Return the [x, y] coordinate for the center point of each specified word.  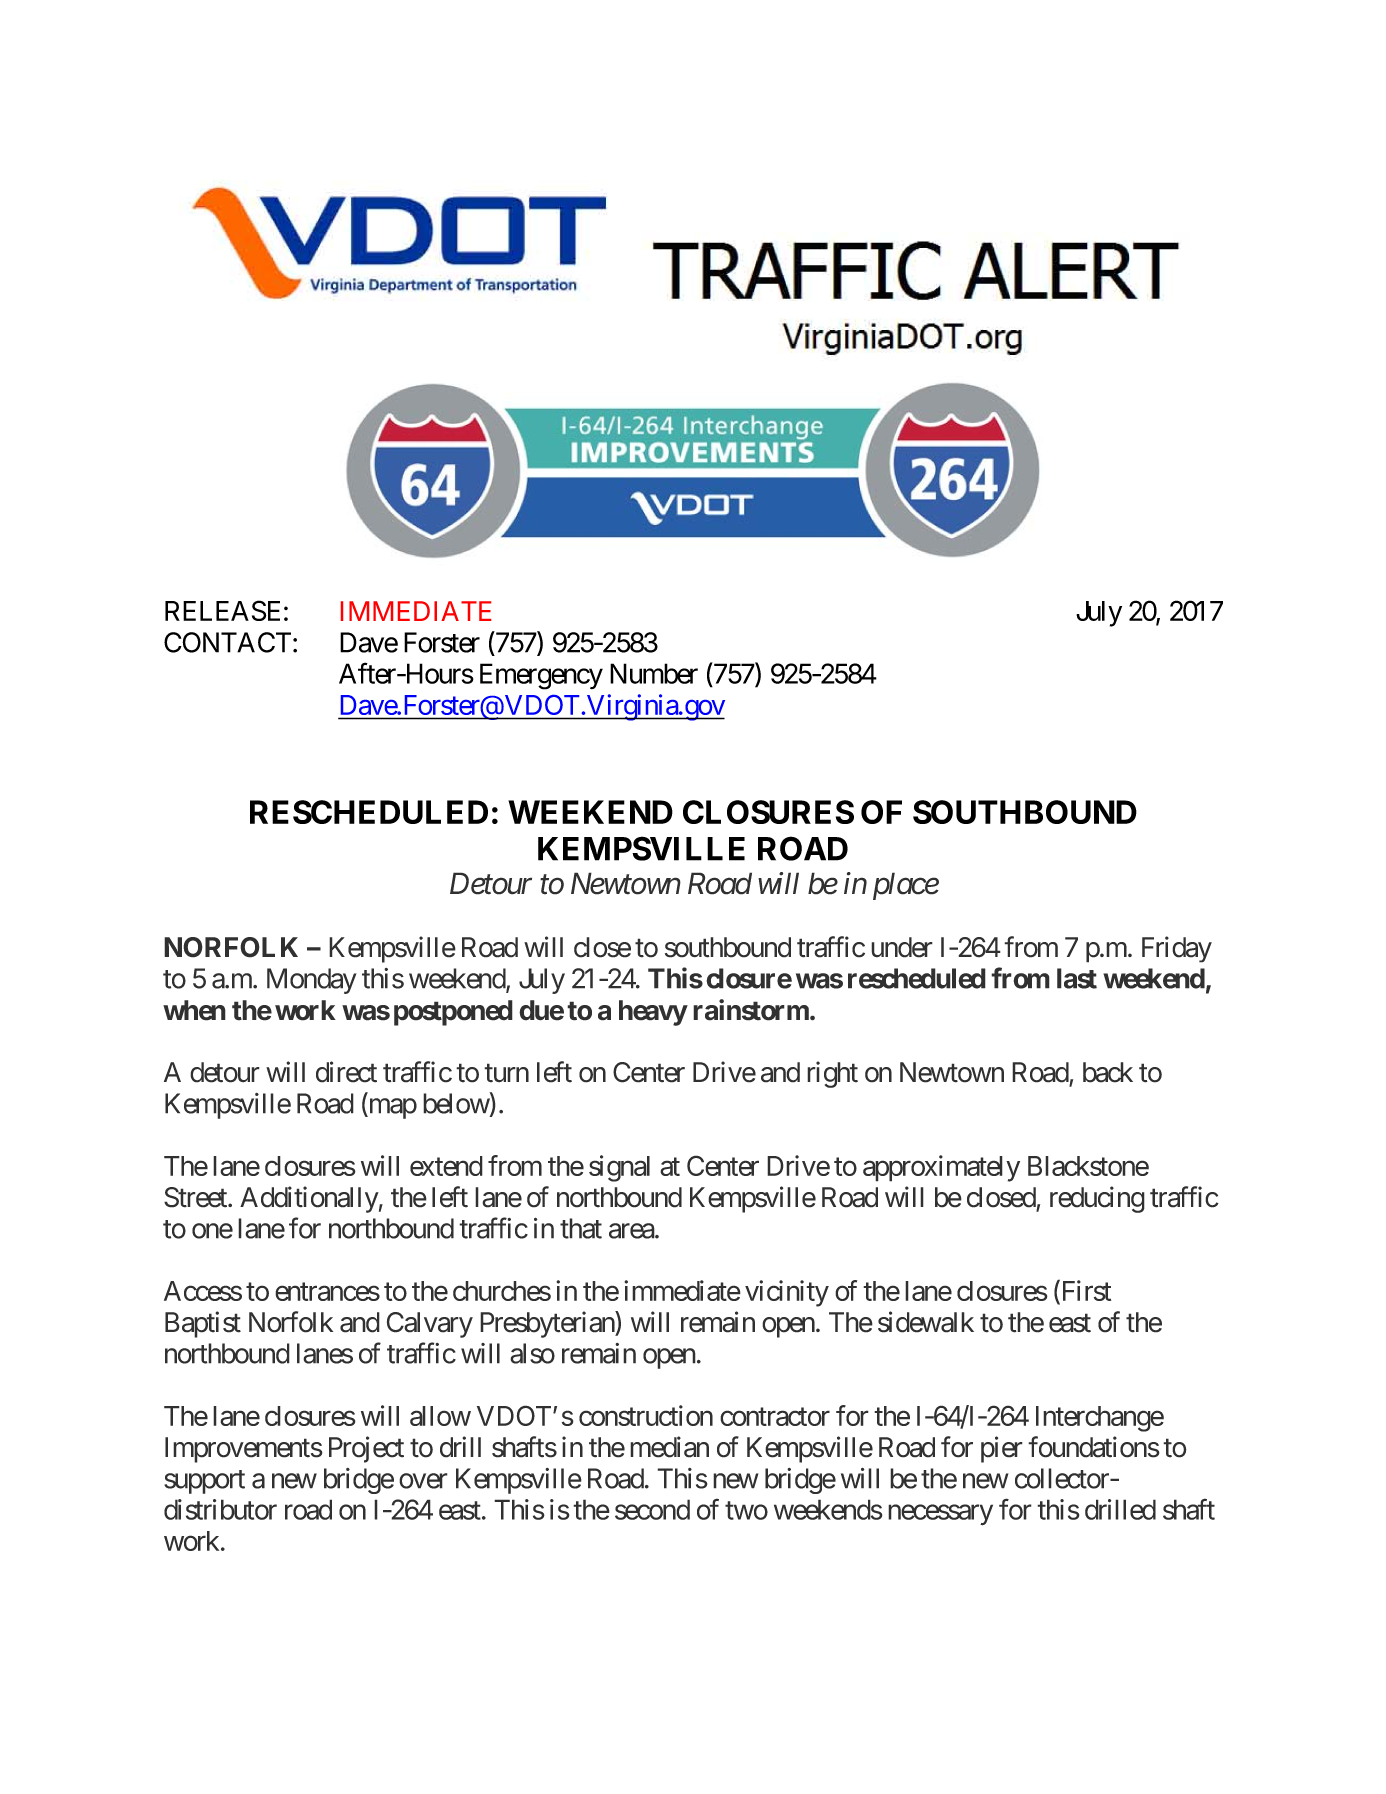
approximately [941, 1168]
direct [346, 1072]
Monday [312, 981]
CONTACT [227, 642]
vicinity [787, 1293]
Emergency [541, 676]
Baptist [203, 1324]
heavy [653, 1013]
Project [366, 1449]
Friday [1177, 949]
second [652, 1509]
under [902, 947]
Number [654, 673]
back [1108, 1072]
